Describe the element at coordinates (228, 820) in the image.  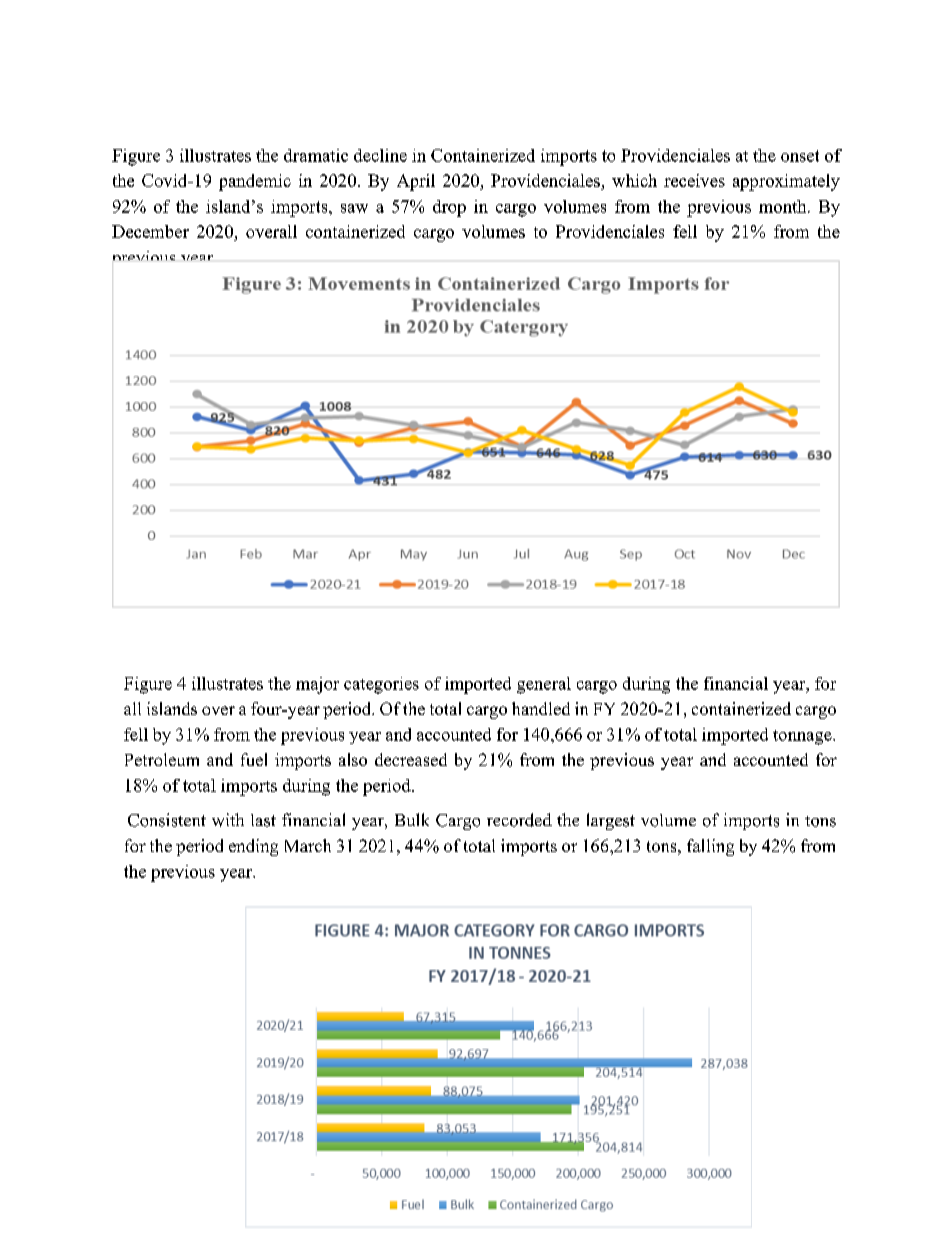
I see `with` at that location.
